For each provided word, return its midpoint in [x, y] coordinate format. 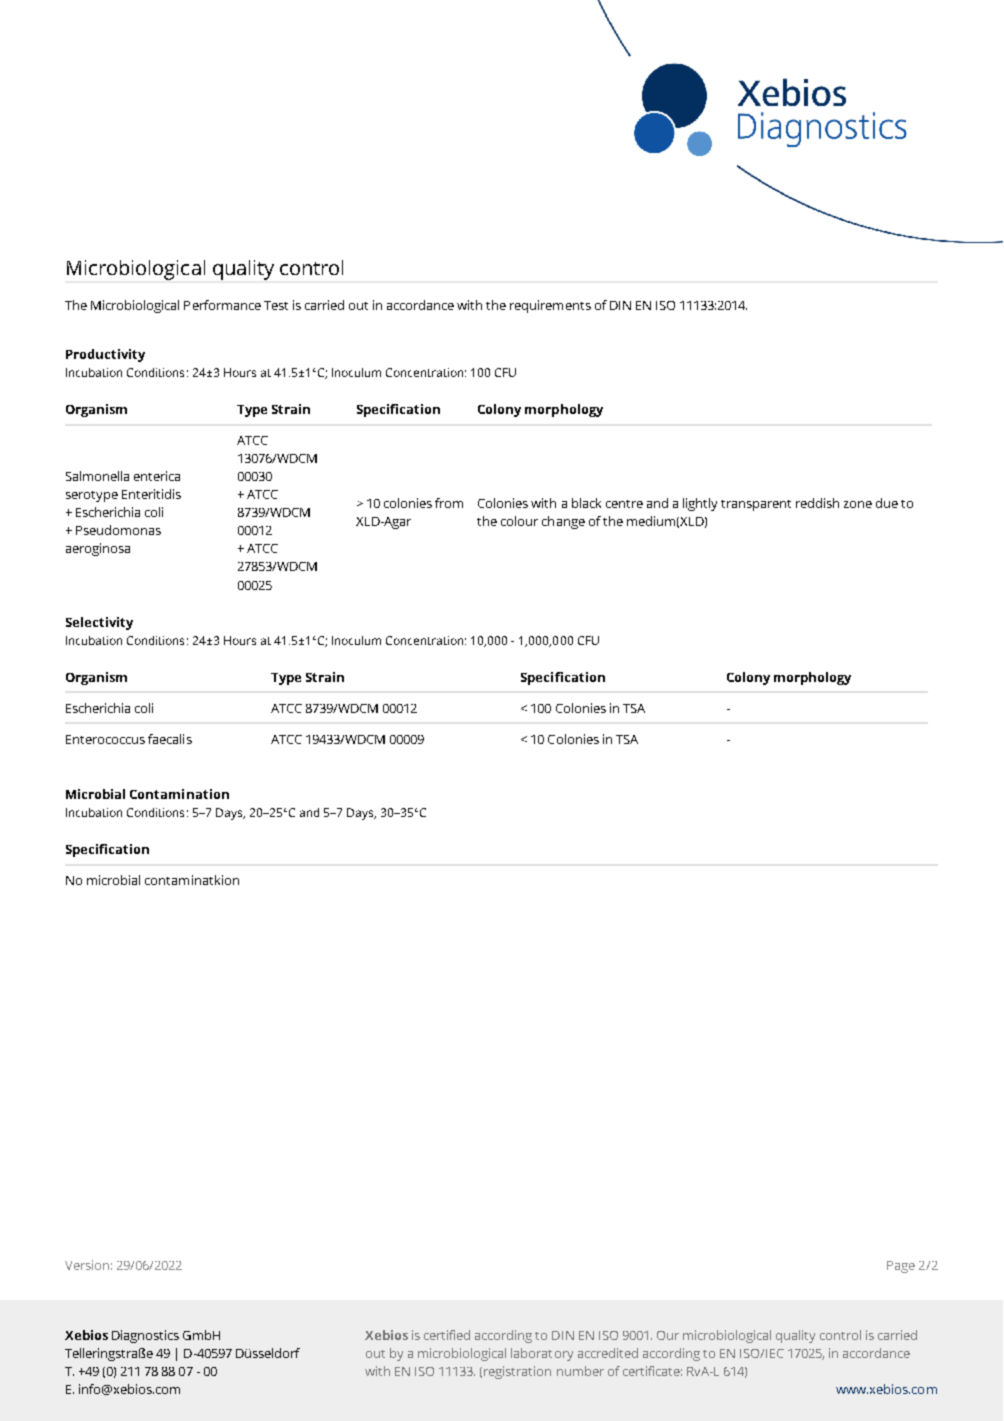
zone [858, 504]
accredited [608, 1353]
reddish [817, 503]
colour [519, 521]
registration [517, 1372]
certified [447, 1335]
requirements [550, 306]
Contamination [179, 794]
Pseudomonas [118, 530]
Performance [222, 305]
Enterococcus [105, 739]
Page [901, 1267]
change [563, 522]
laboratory [542, 1354]
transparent [756, 505]
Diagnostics [145, 1336]
